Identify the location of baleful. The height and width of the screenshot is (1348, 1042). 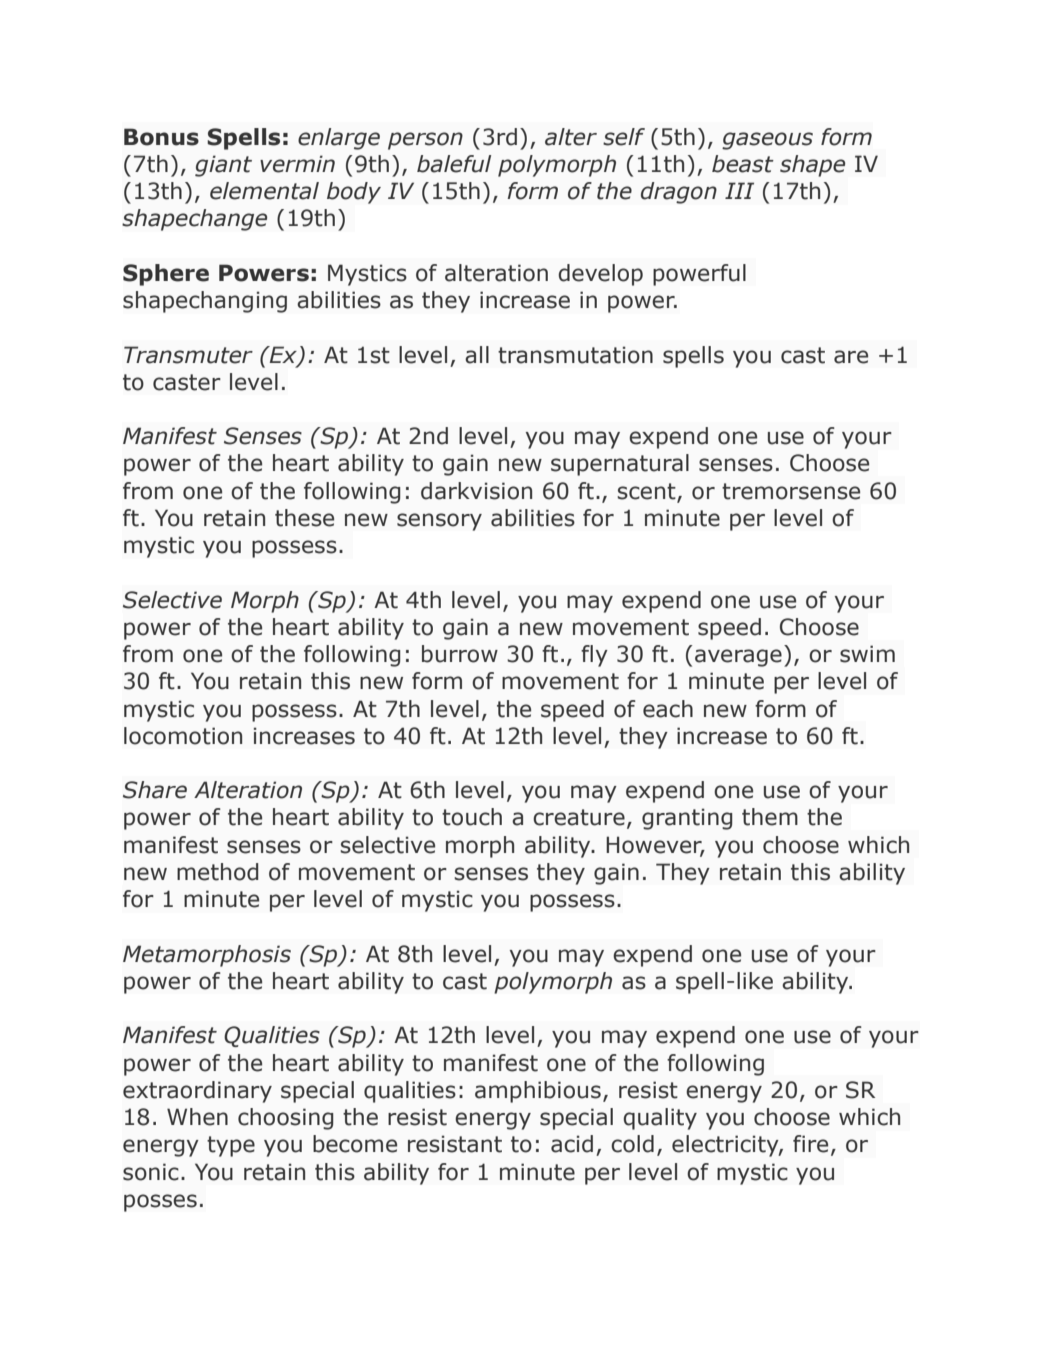
(454, 164).
